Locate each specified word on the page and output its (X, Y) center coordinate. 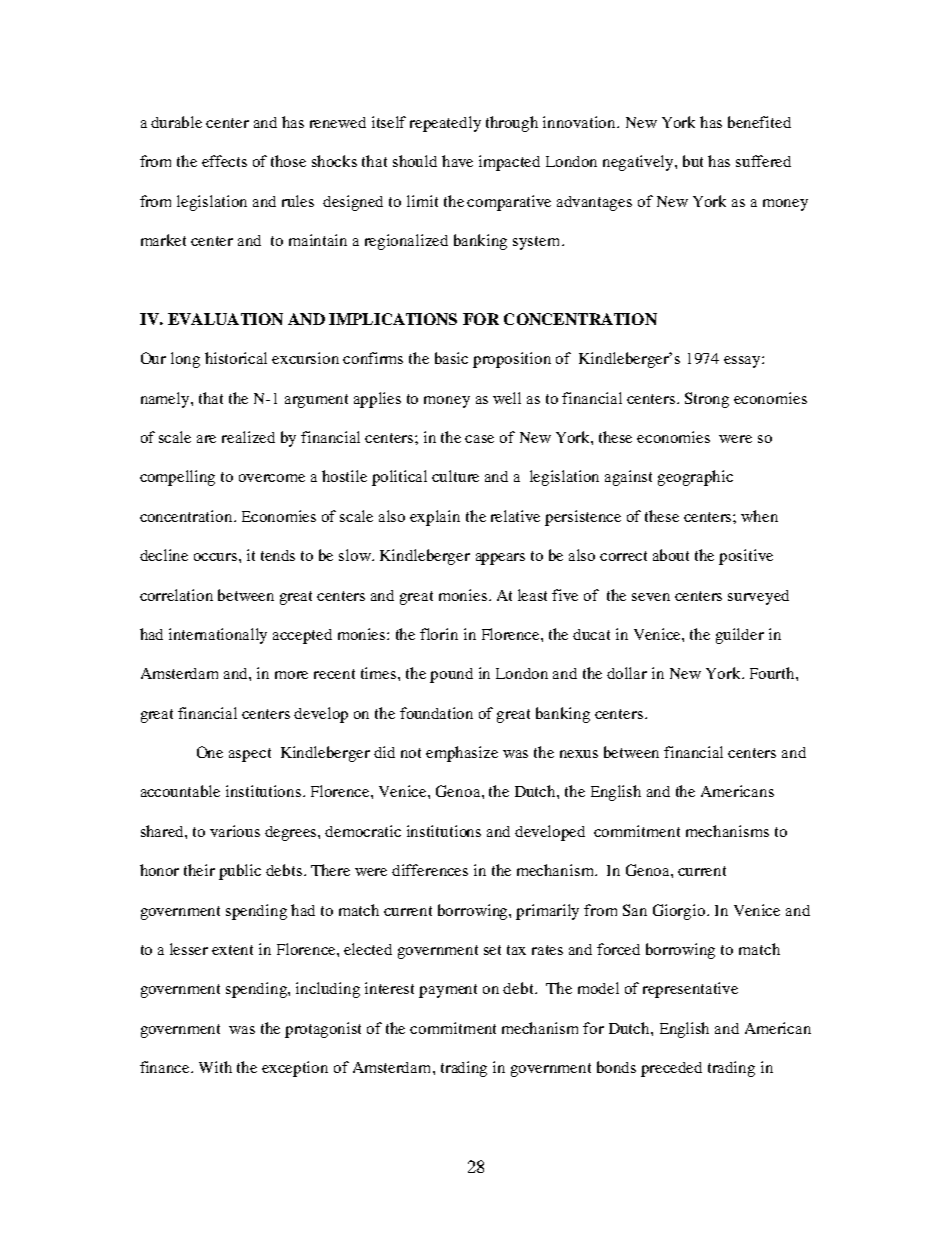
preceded (671, 1069)
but (693, 161)
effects (224, 161)
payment (448, 991)
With (215, 1067)
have (457, 161)
